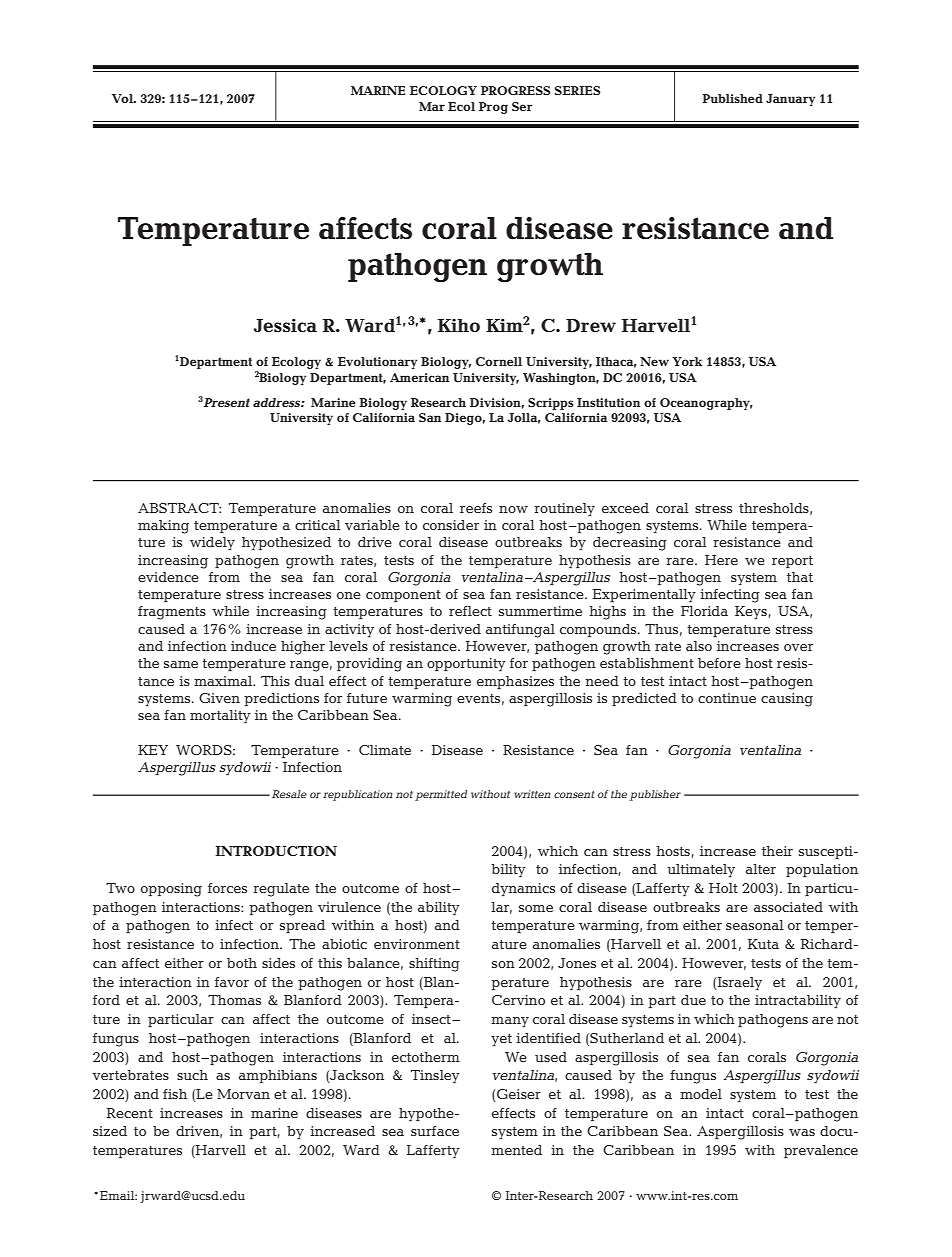  What do you see at coordinates (175, 1094) in the screenshot?
I see `fish` at bounding box center [175, 1094].
